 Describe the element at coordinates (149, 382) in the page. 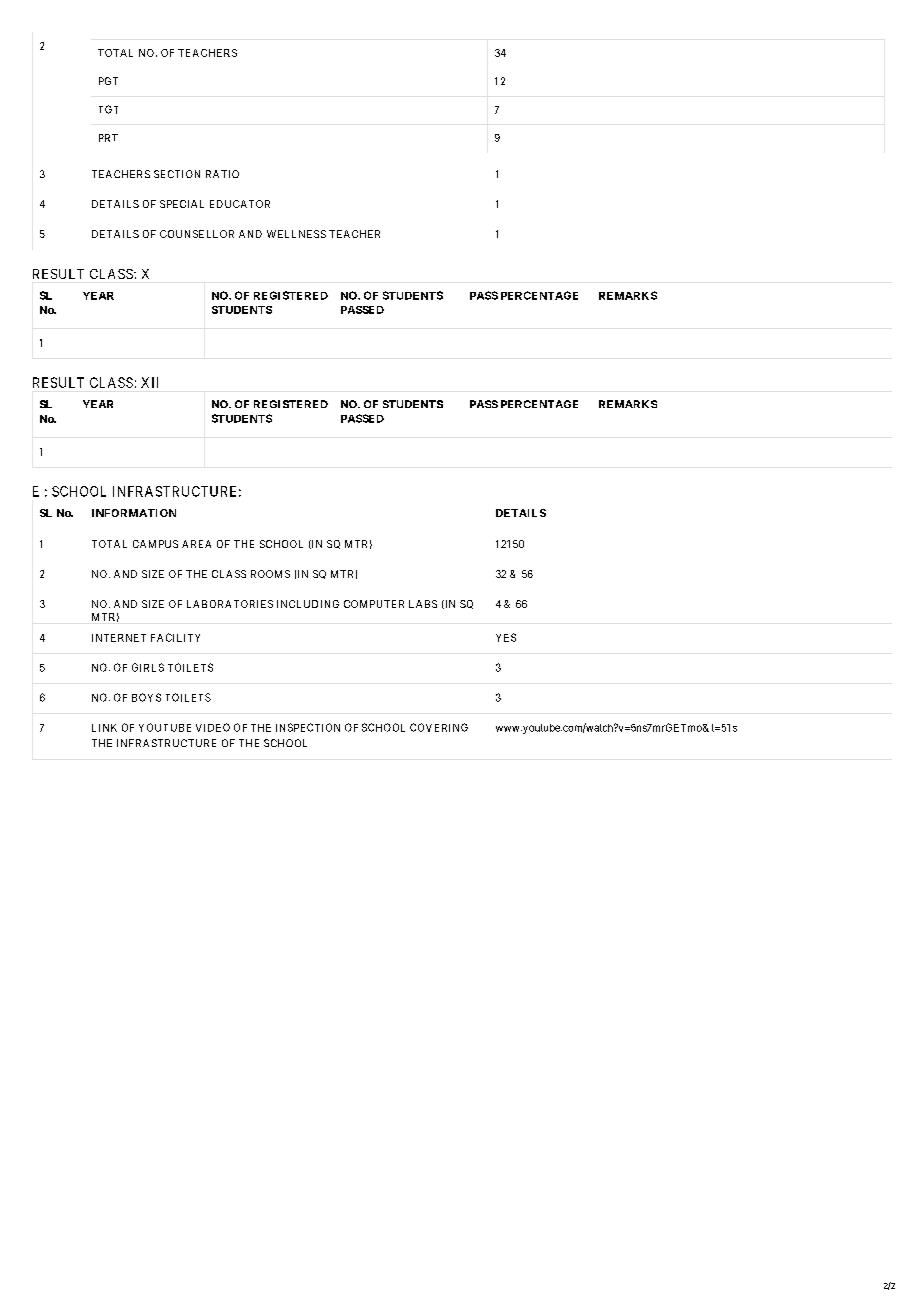

I see `XII` at that location.
